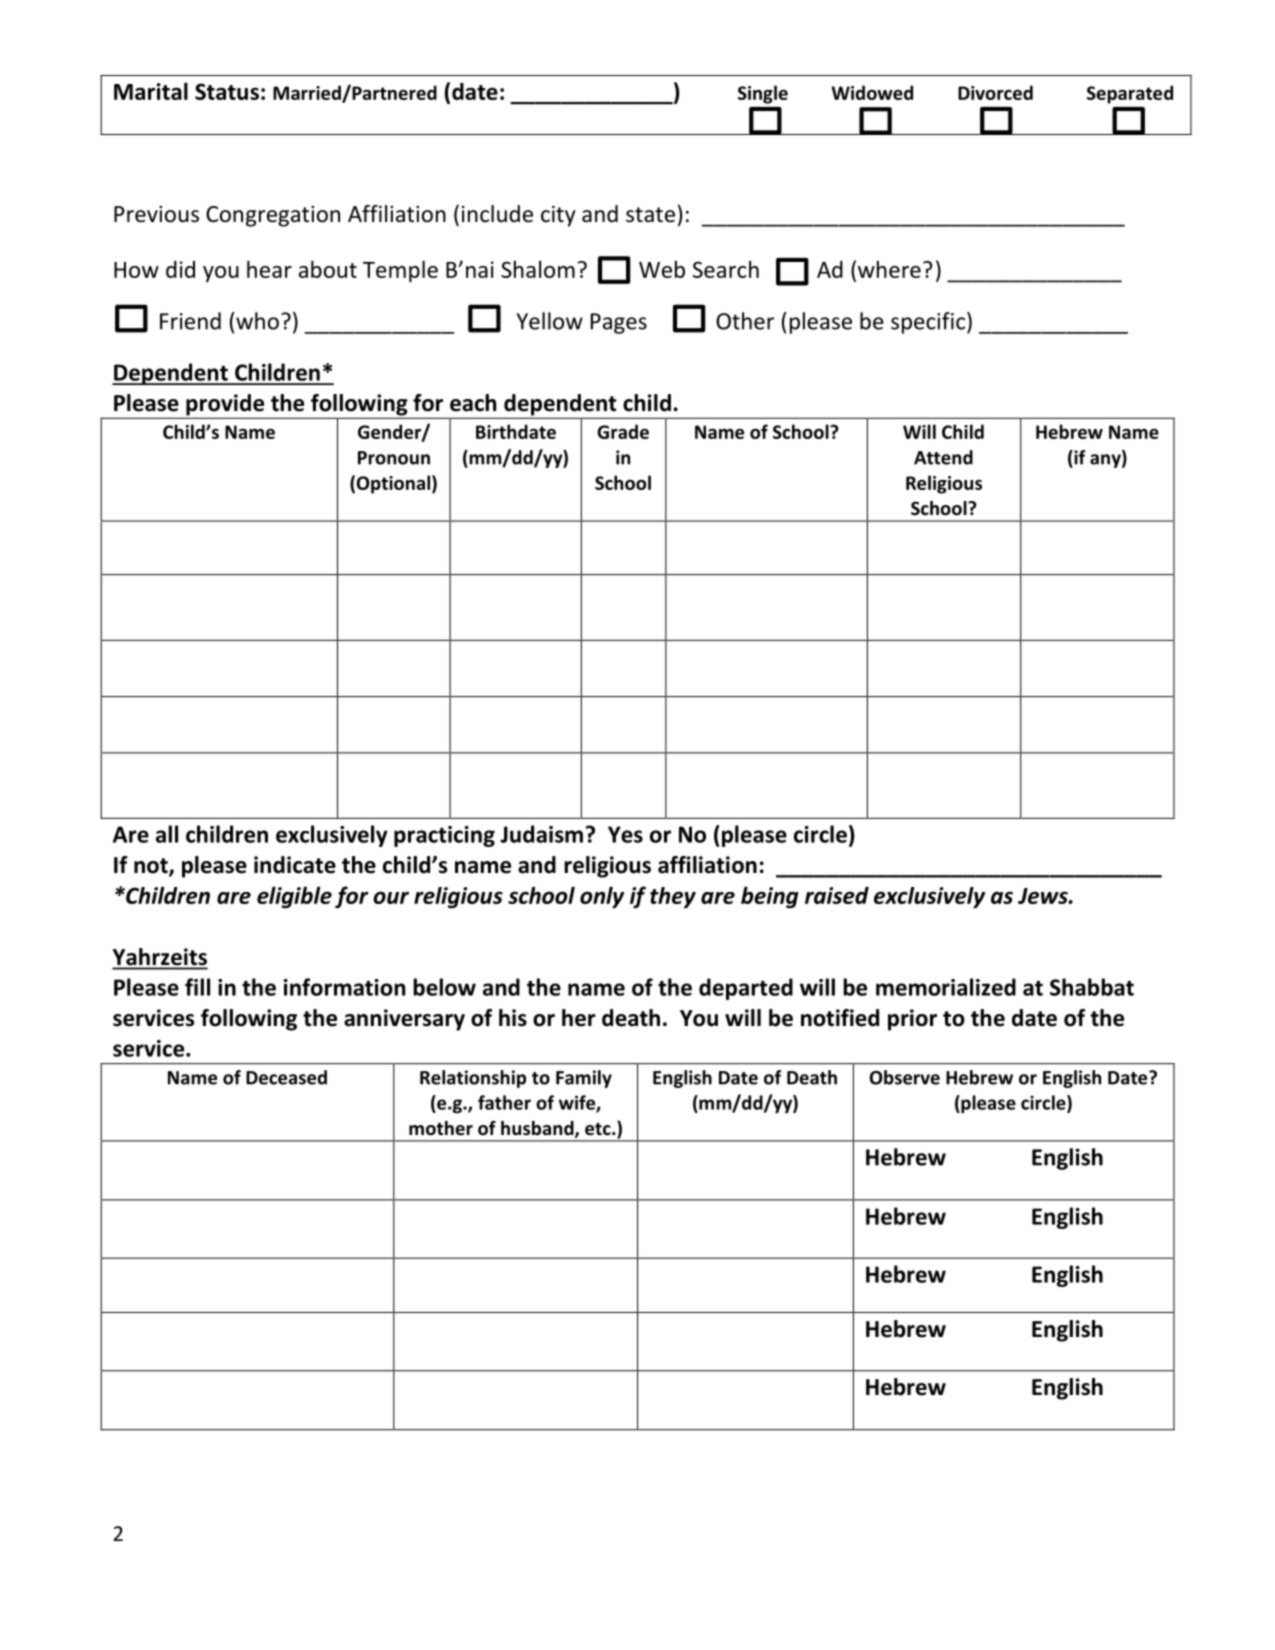 The image size is (1275, 1650). Describe the element at coordinates (837, 895) in the page. I see `raised` at that location.
